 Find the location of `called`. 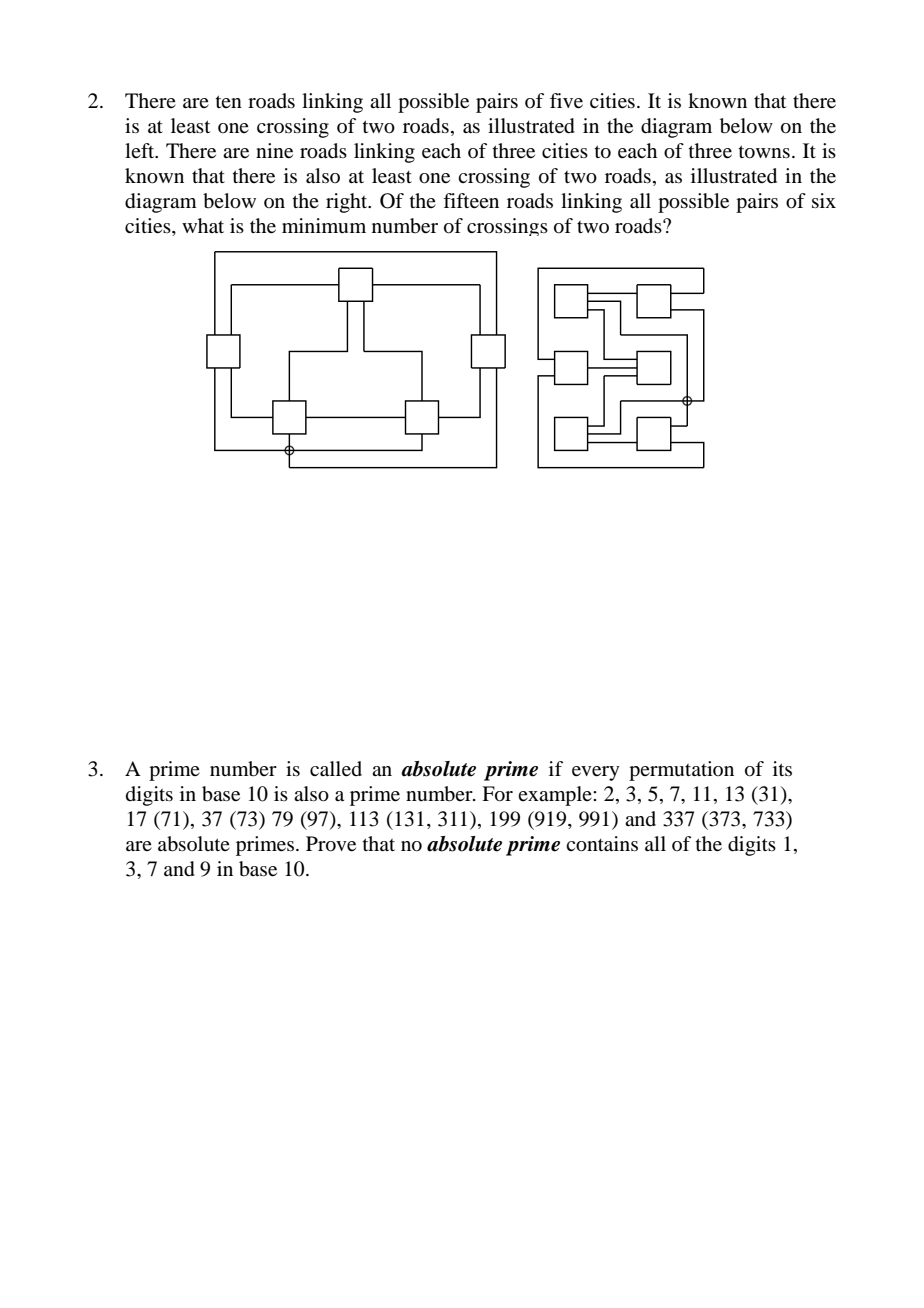

called is located at coordinates (336, 769).
